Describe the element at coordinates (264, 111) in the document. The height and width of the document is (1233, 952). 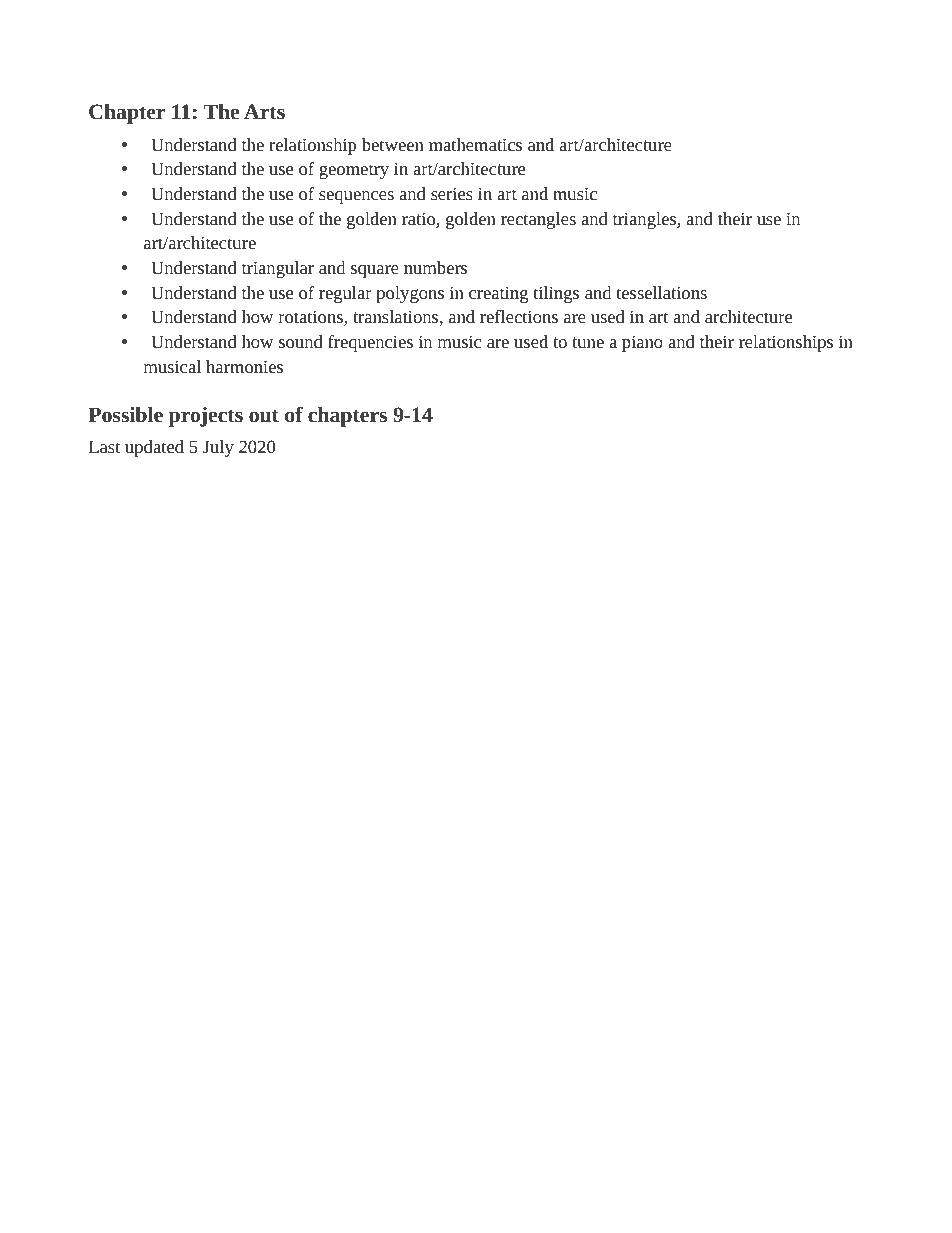
I see `Arts` at that location.
